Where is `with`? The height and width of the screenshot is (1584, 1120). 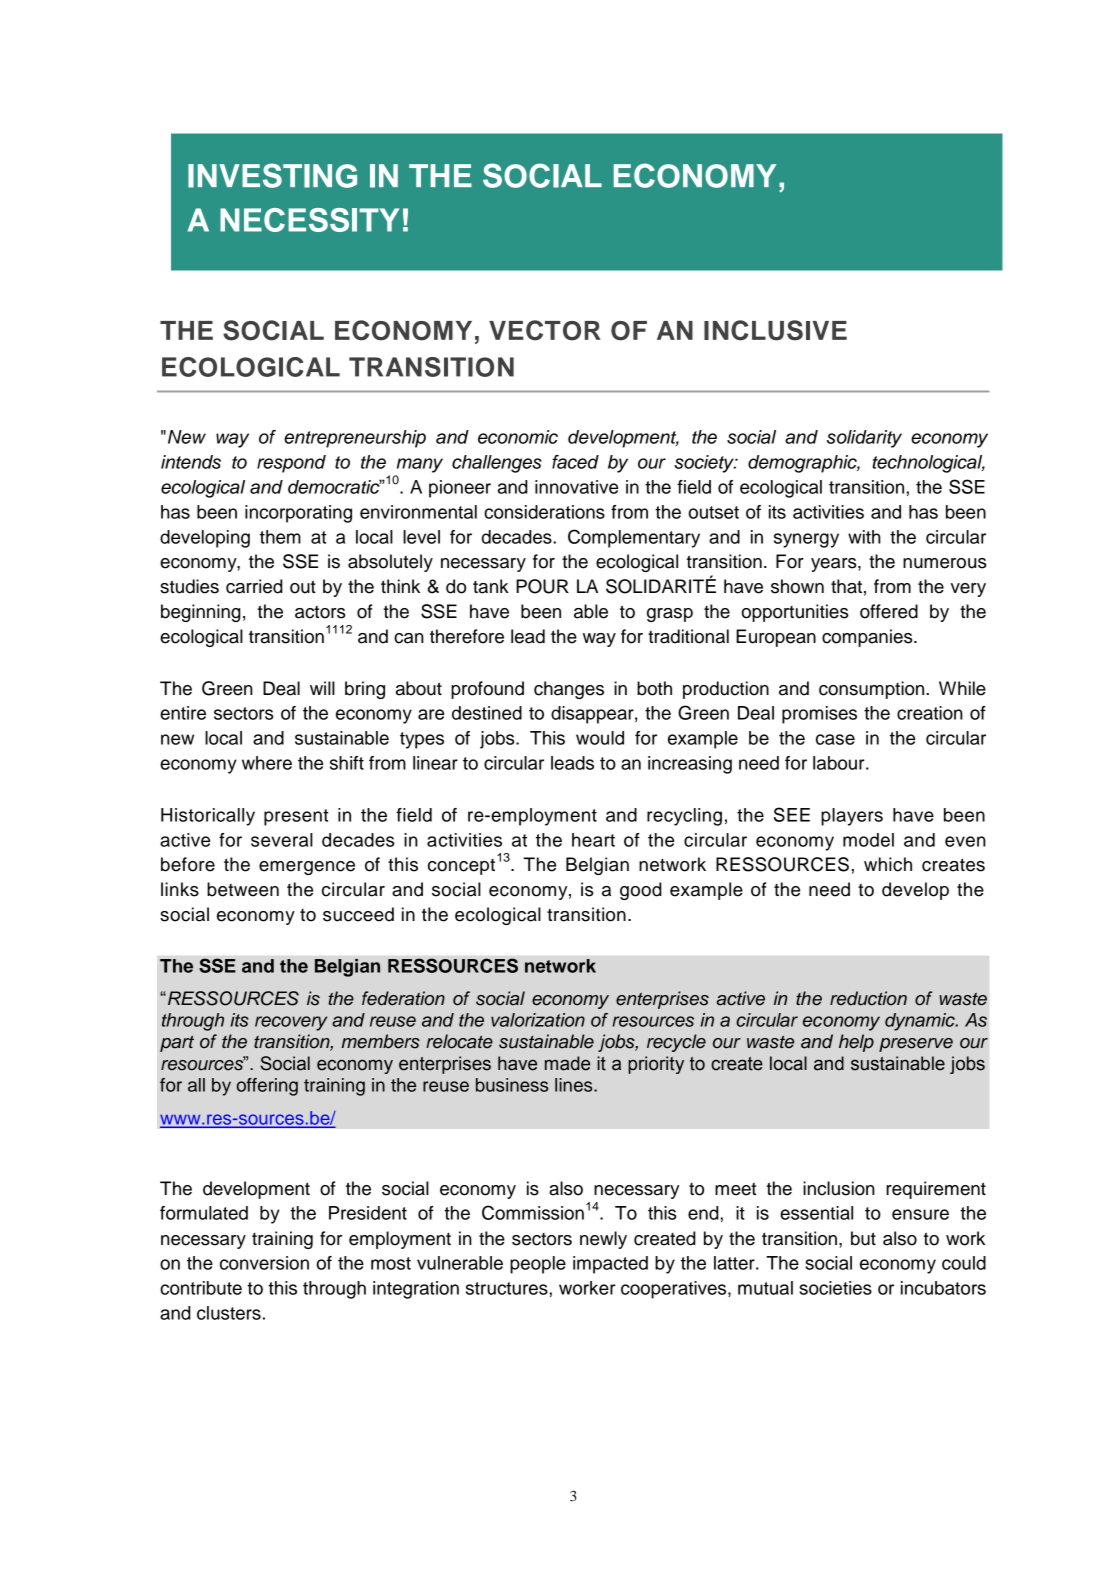
with is located at coordinates (864, 537).
